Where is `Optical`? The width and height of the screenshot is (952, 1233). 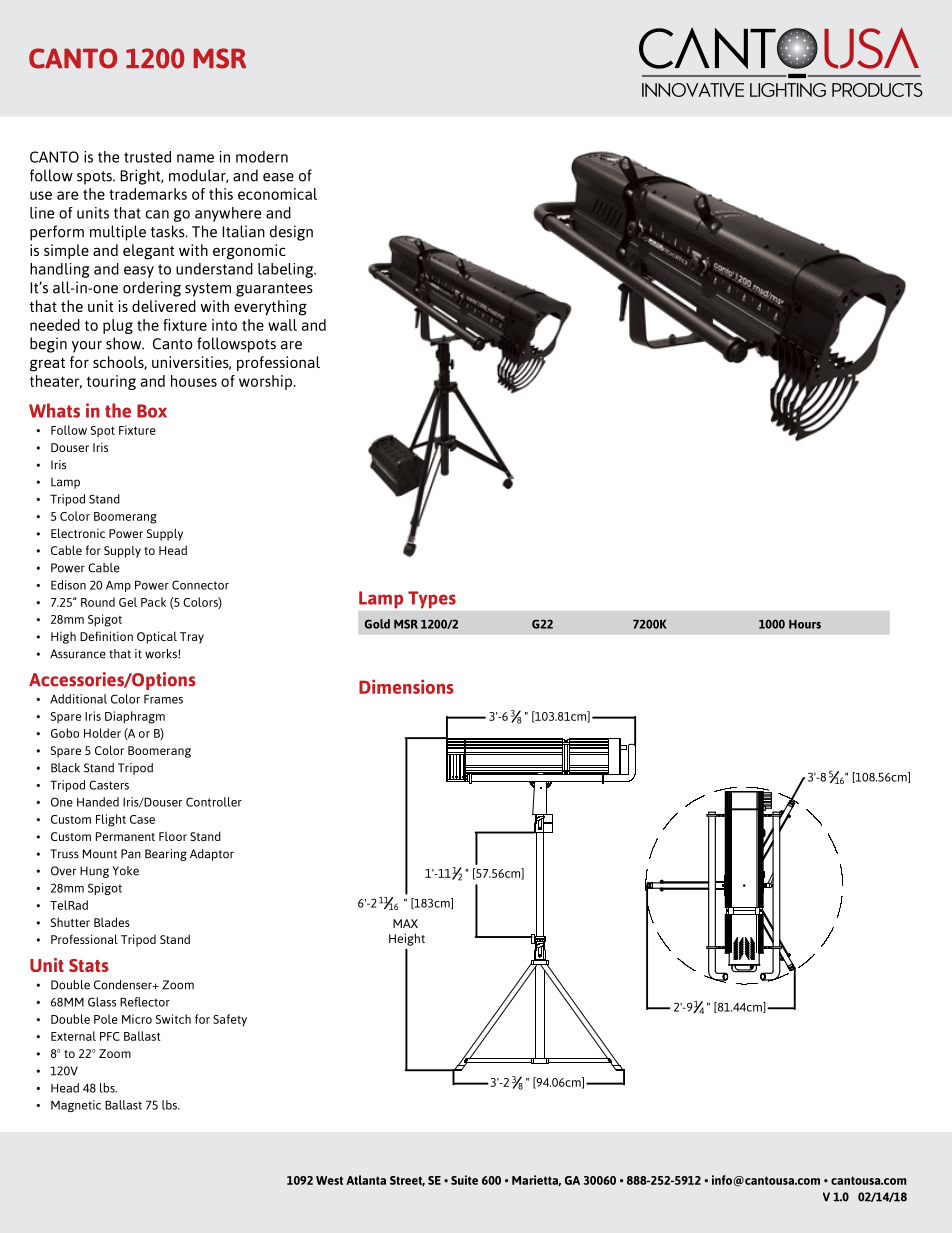
Optical is located at coordinates (157, 637).
